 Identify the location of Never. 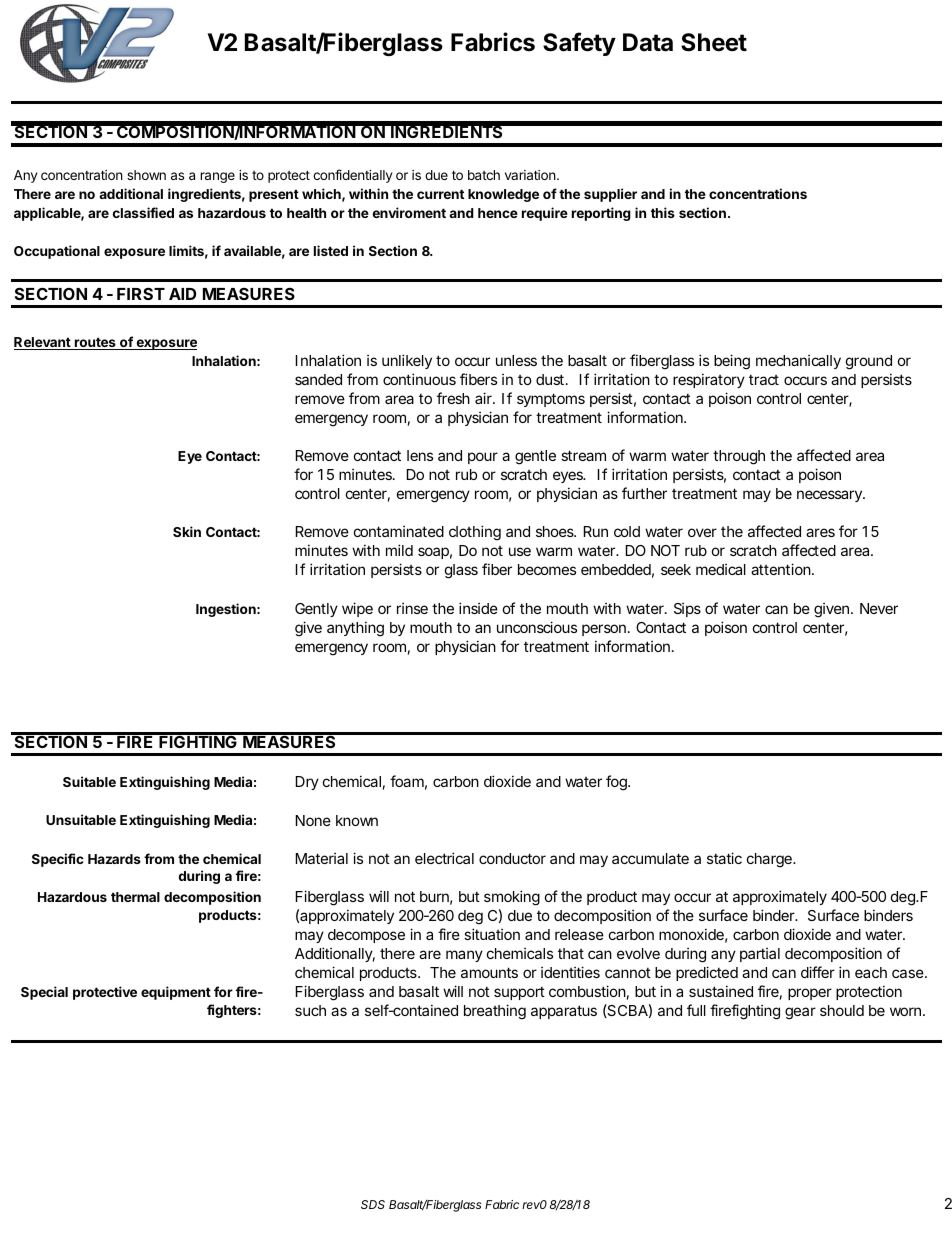
(879, 608).
